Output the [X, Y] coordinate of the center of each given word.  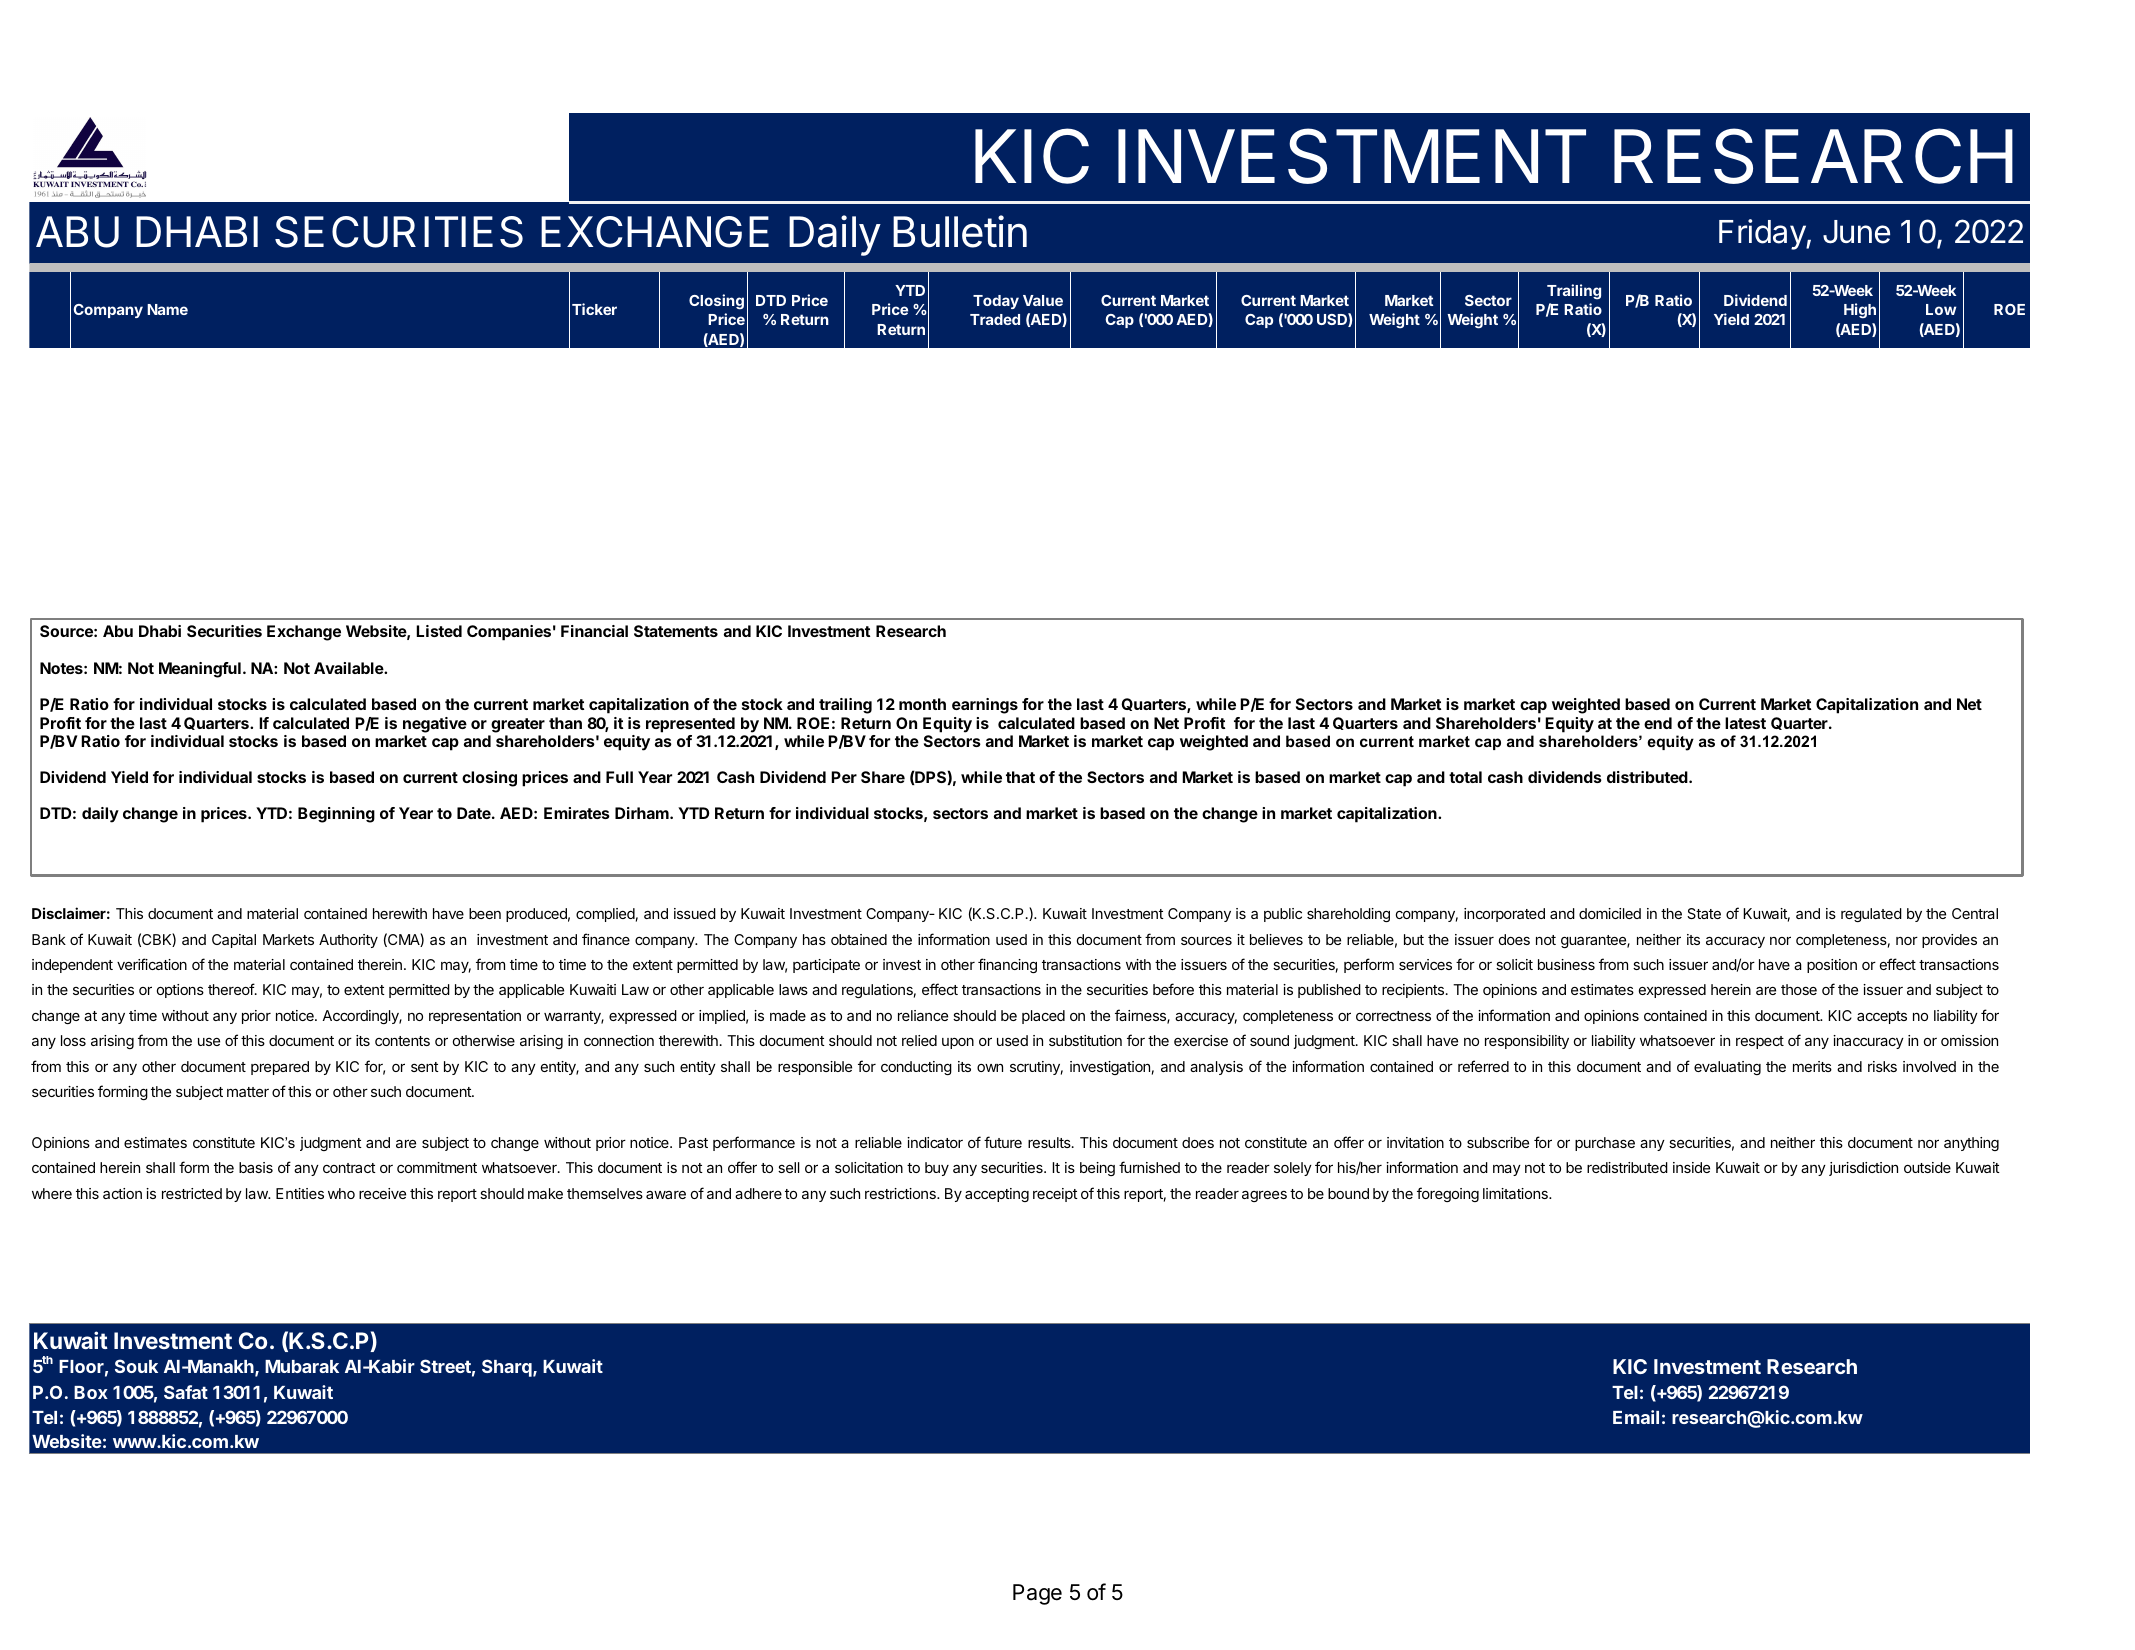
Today [996, 302]
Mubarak [302, 1366]
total [1465, 777]
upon [958, 1043]
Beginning [336, 815]
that [1020, 777]
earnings [985, 706]
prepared [280, 1068]
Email [1636, 1417]
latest [1745, 723]
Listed [439, 631]
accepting [997, 1195]
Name [167, 309]
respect [1760, 1042]
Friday [1763, 234]
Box [91, 1392]
